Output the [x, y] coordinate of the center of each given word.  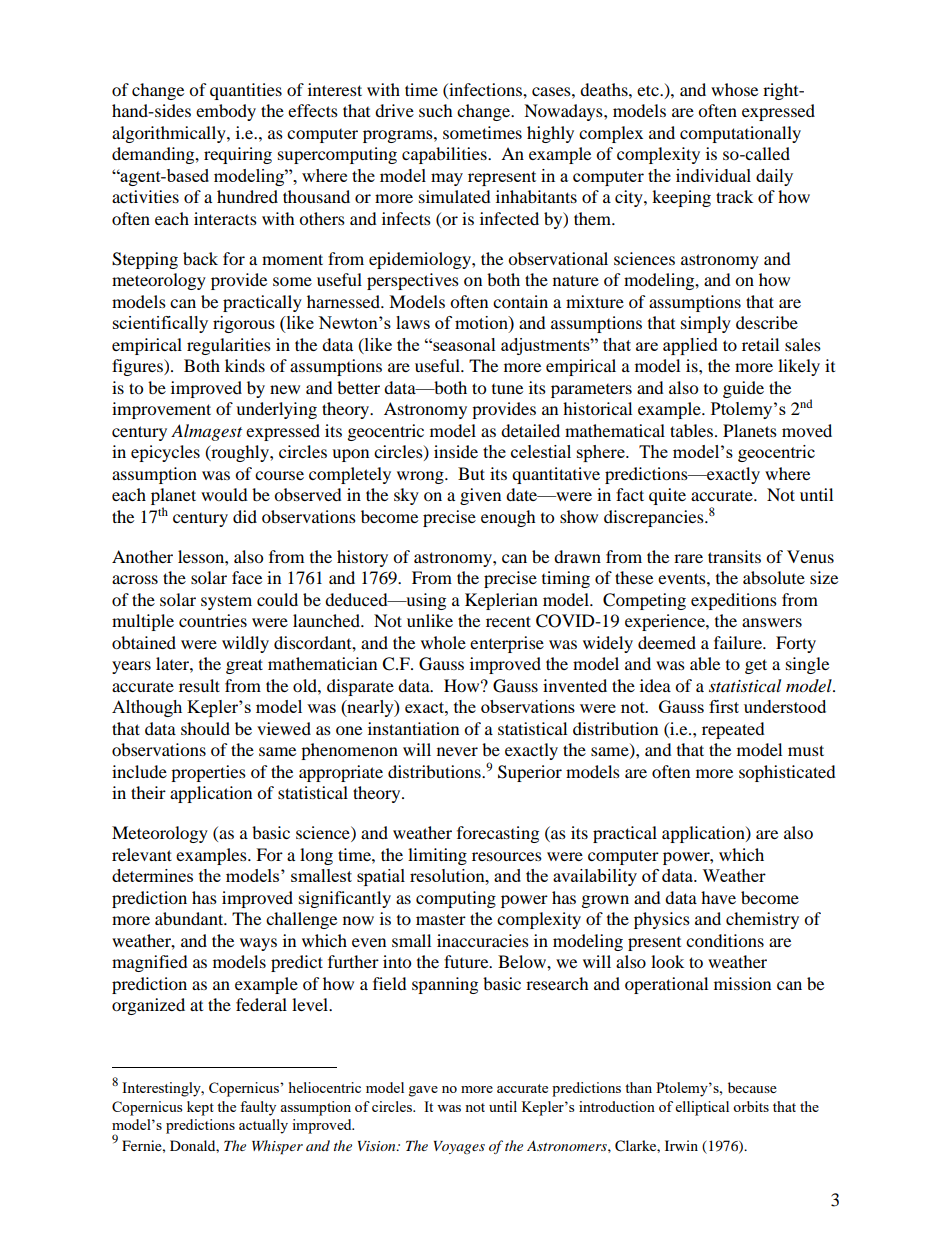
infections [485, 89]
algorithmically [170, 134]
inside [456, 451]
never [457, 751]
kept [200, 1108]
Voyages [459, 1147]
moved [807, 430]
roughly [240, 453]
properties [208, 773]
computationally [740, 134]
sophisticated [787, 773]
